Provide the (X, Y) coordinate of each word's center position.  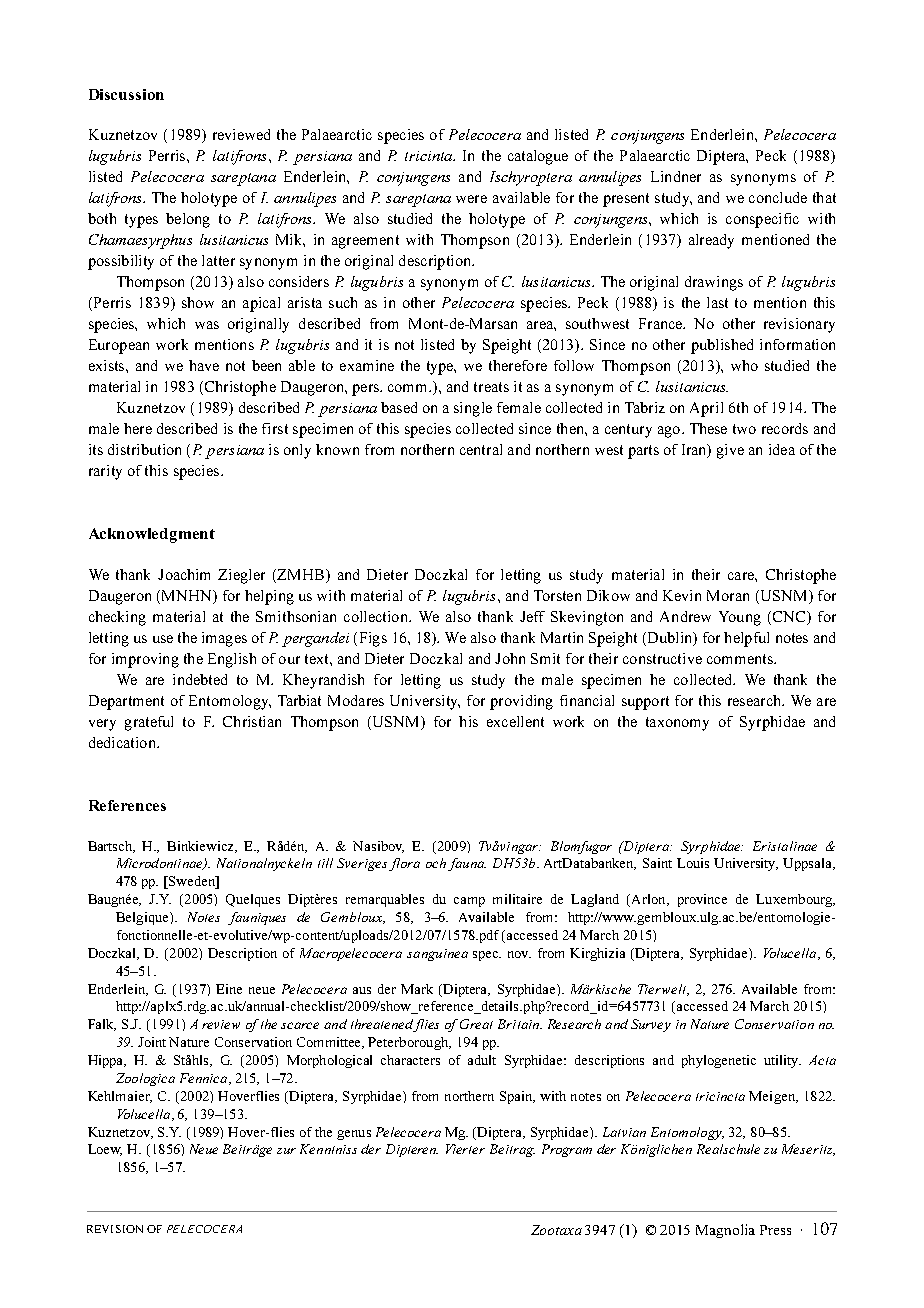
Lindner (676, 176)
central (481, 449)
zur (286, 1151)
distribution (144, 449)
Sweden (192, 882)
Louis (693, 863)
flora (404, 864)
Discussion (126, 94)
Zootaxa (556, 1230)
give (730, 451)
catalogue (538, 157)
